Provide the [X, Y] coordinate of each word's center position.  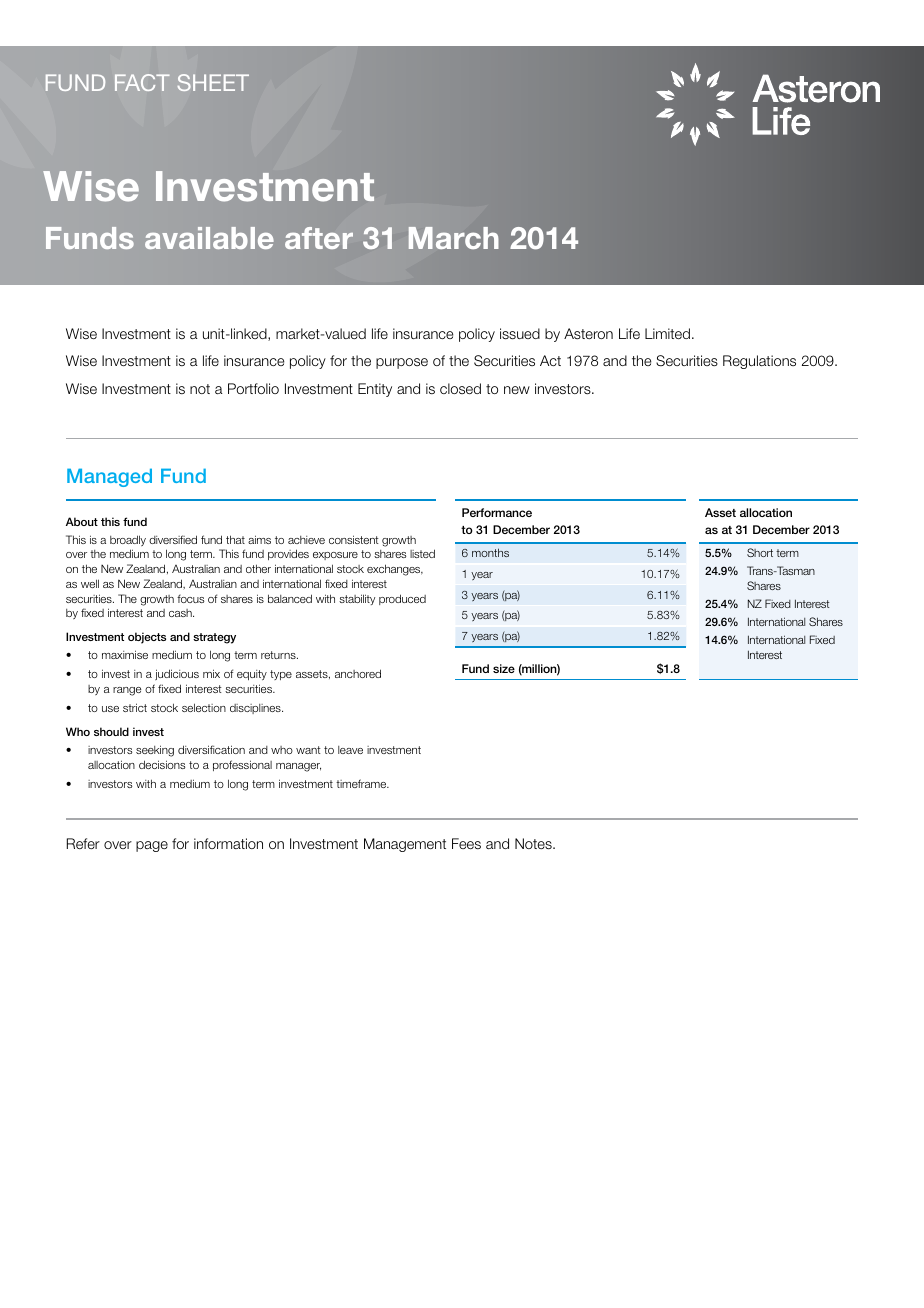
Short [760, 552]
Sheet [213, 82]
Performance [497, 512]
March [454, 238]
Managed [109, 477]
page [152, 846]
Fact [142, 82]
